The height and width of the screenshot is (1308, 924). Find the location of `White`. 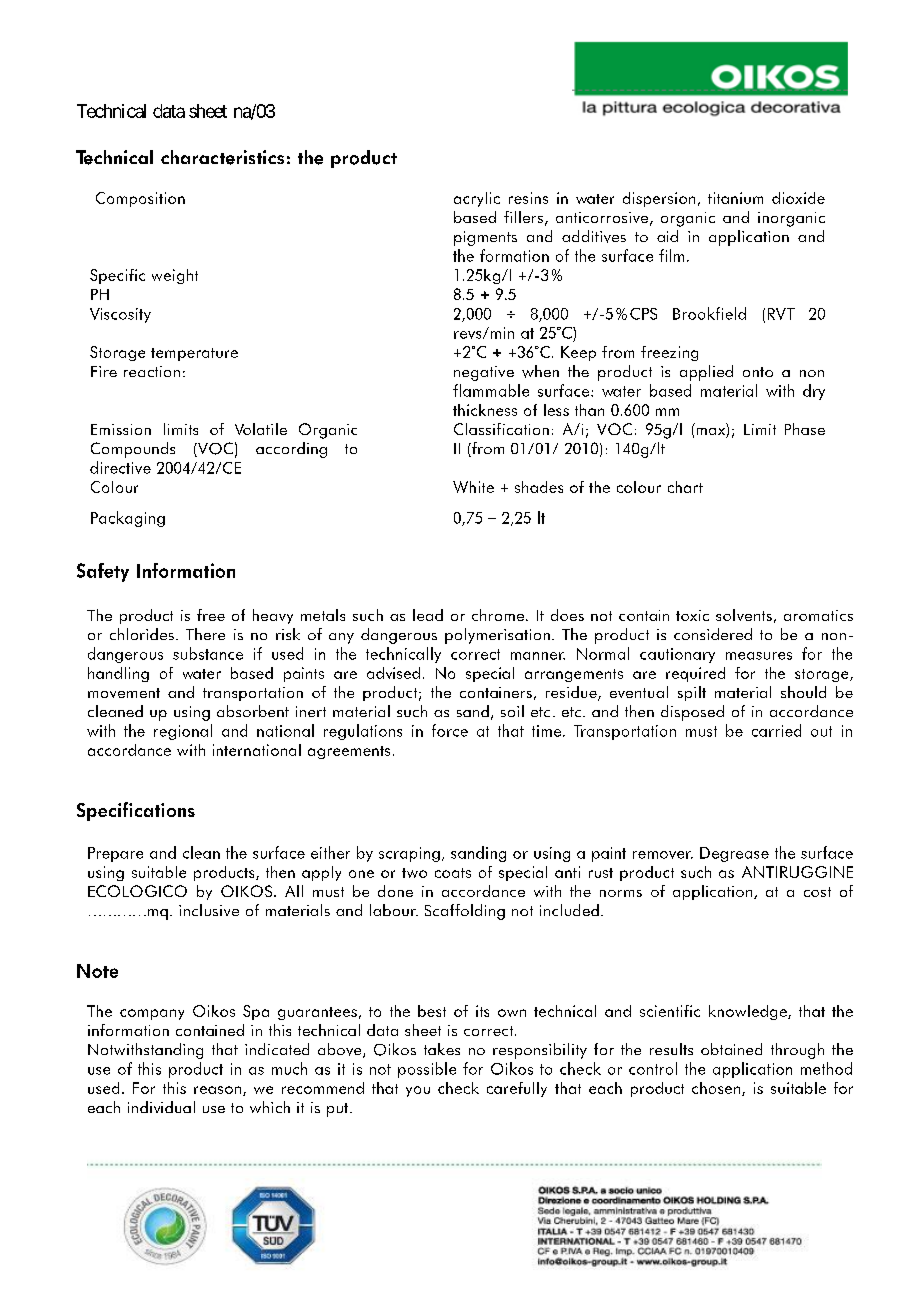

White is located at coordinates (473, 487).
